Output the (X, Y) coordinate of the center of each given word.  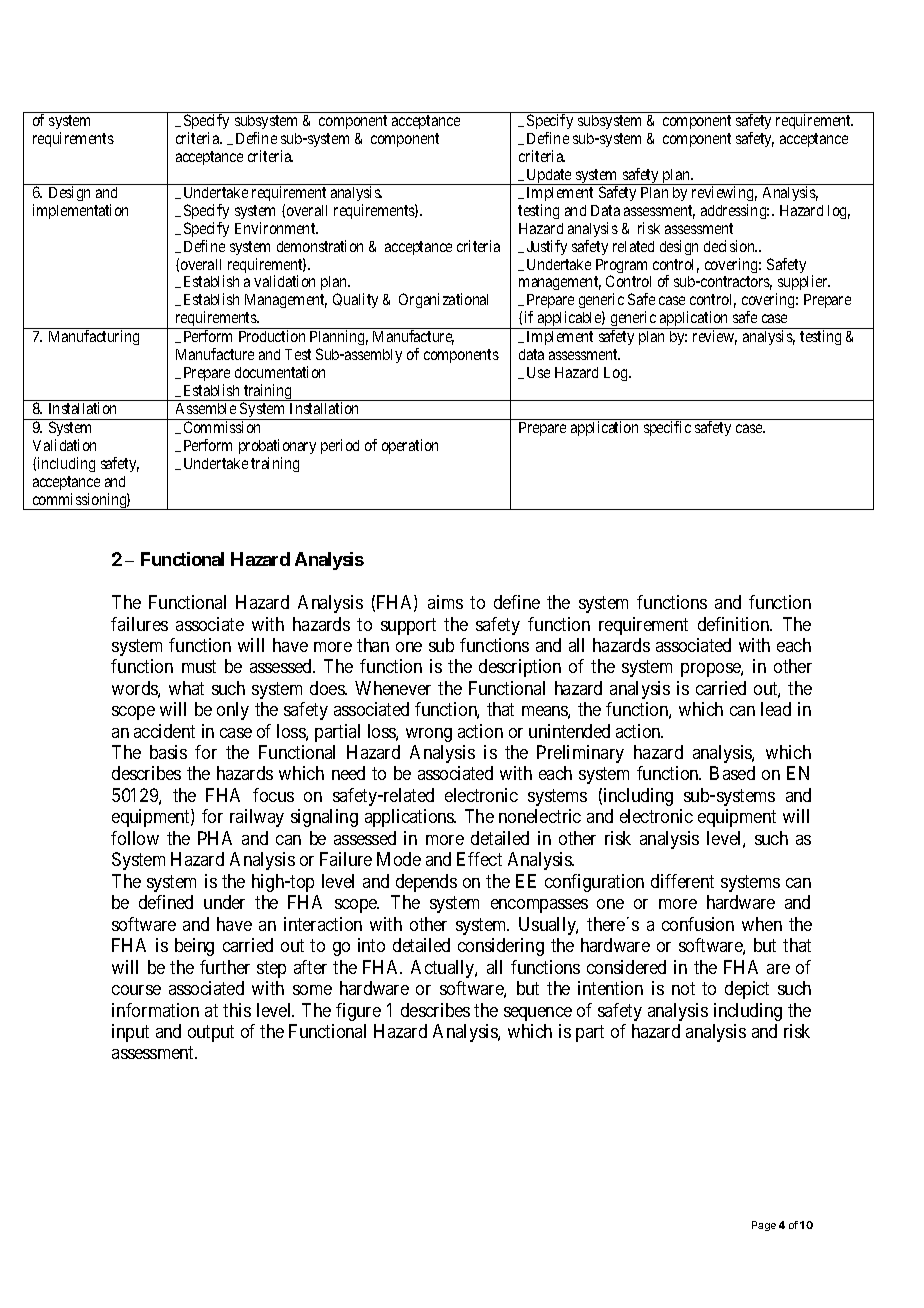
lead (776, 709)
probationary (277, 446)
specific (667, 428)
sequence (538, 1014)
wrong (429, 735)
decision (730, 246)
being (194, 947)
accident (164, 731)
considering (501, 947)
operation (410, 446)
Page (764, 1226)
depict (747, 990)
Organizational (443, 300)
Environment (276, 228)
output (211, 1033)
